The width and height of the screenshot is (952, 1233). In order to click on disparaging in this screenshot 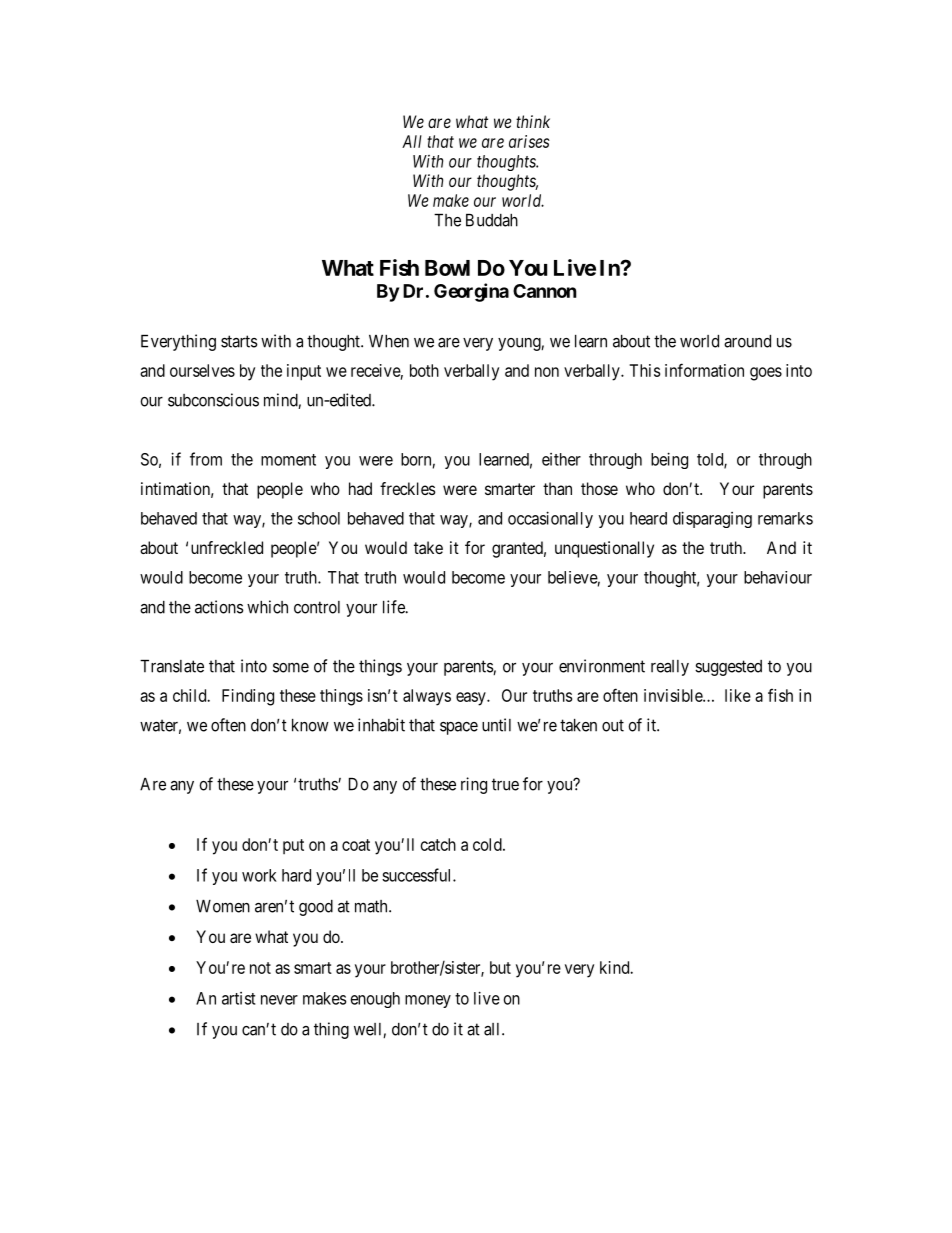, I will do `click(712, 519)`.
